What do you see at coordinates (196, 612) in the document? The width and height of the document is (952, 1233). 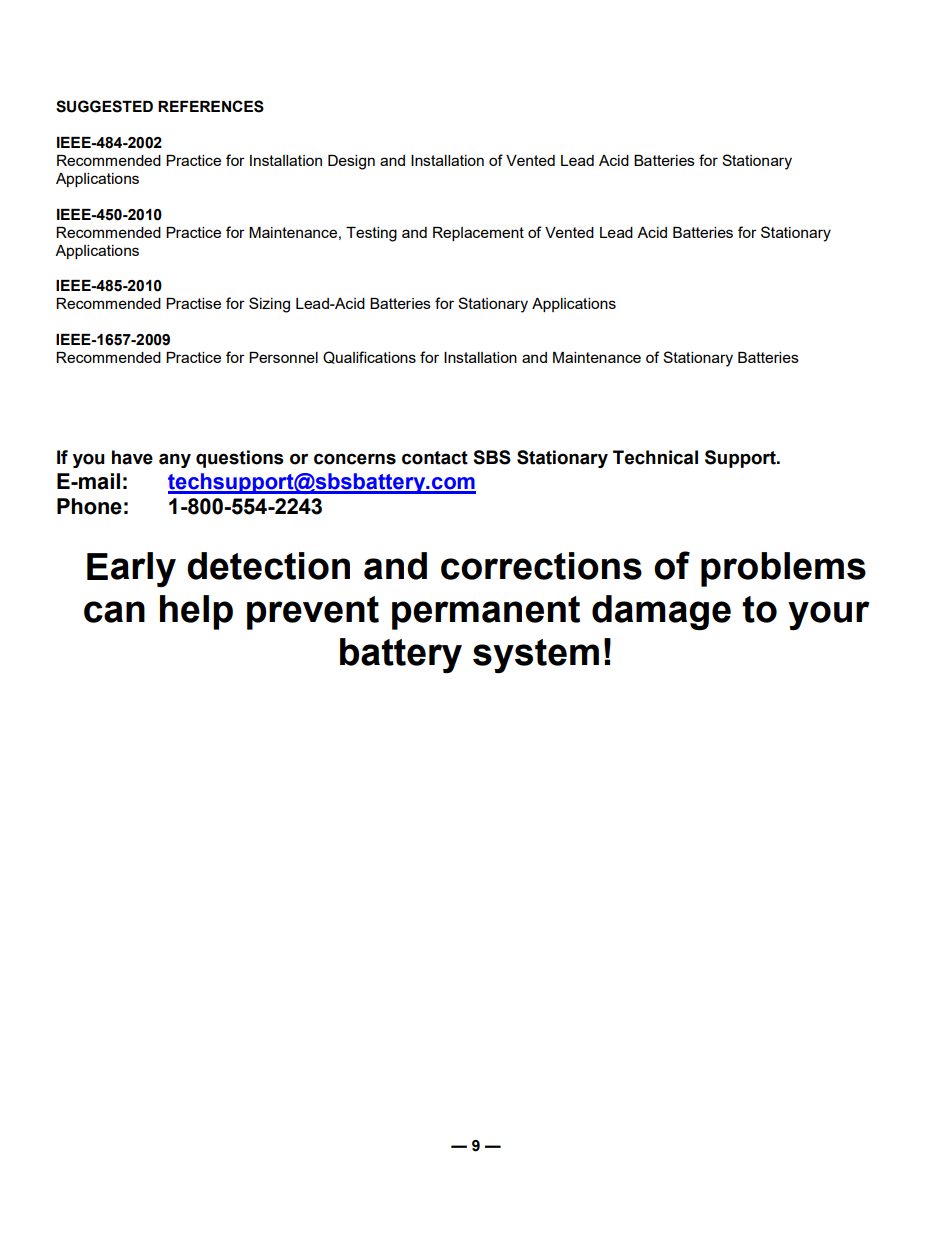 I see `help` at bounding box center [196, 612].
